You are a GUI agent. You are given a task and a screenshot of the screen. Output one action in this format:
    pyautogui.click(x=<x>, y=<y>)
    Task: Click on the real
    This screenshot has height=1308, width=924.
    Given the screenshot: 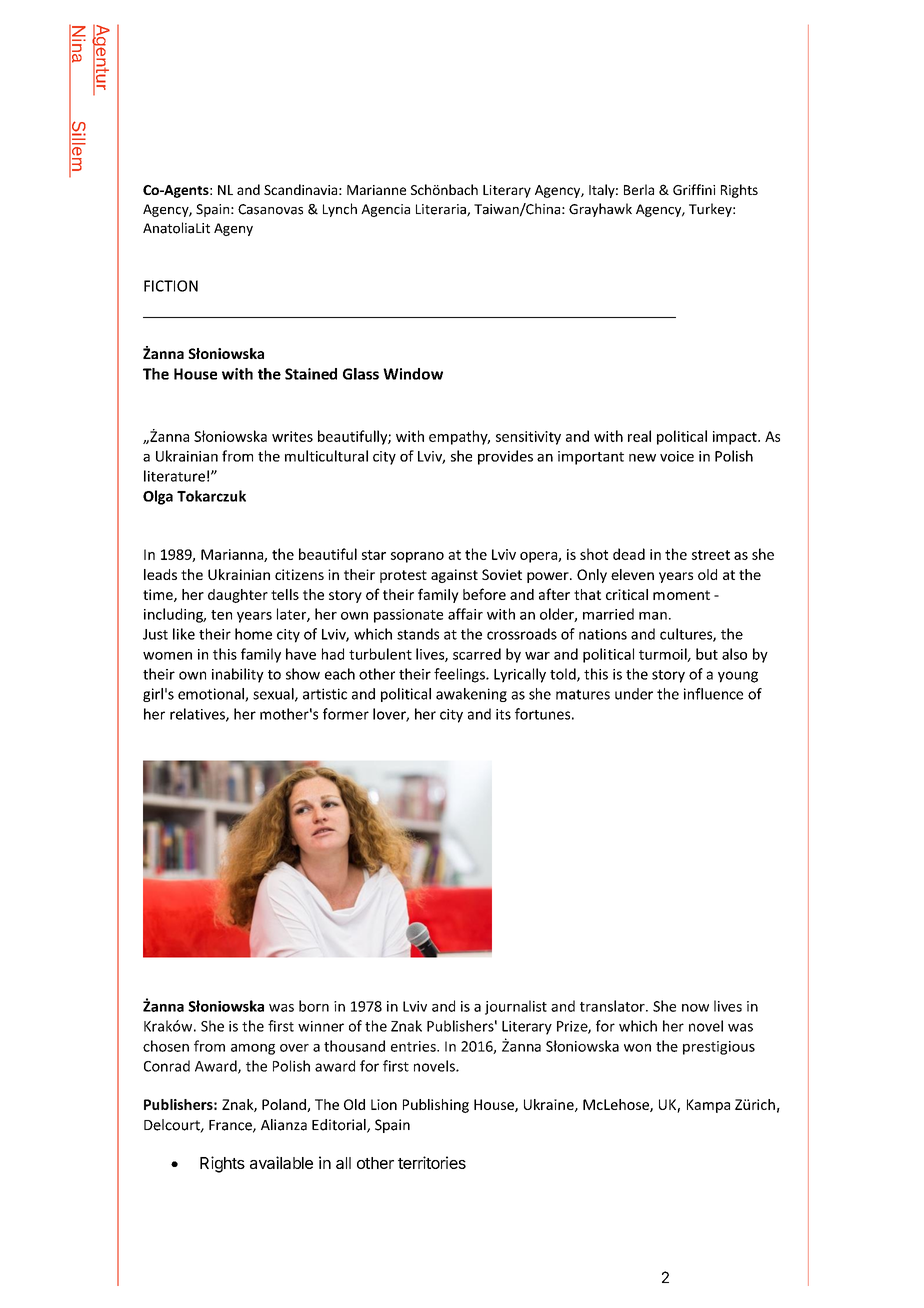 What is the action you would take?
    pyautogui.click(x=639, y=436)
